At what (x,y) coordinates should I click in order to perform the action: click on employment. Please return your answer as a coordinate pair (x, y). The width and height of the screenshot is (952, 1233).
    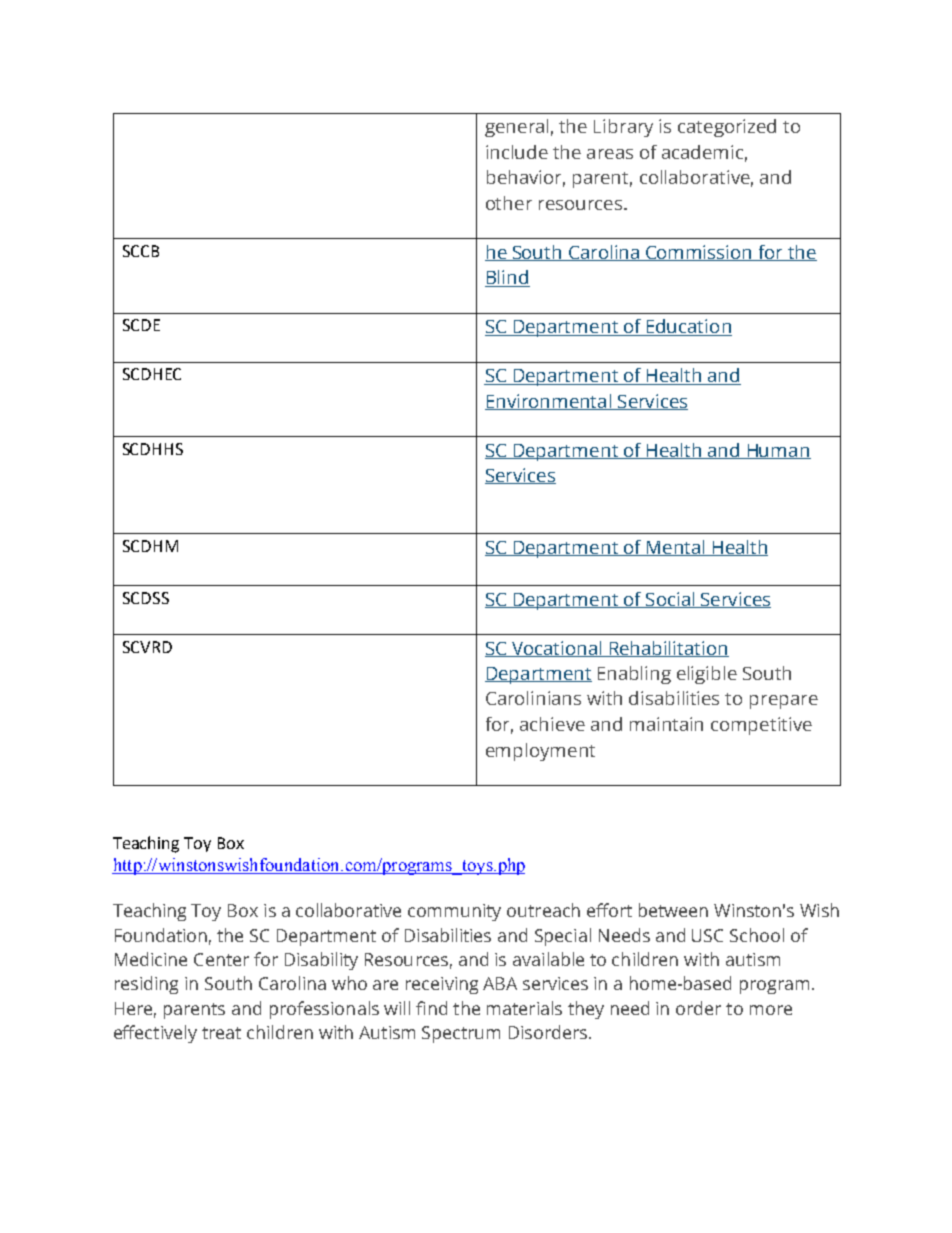
    Looking at the image, I should click on (540, 752).
